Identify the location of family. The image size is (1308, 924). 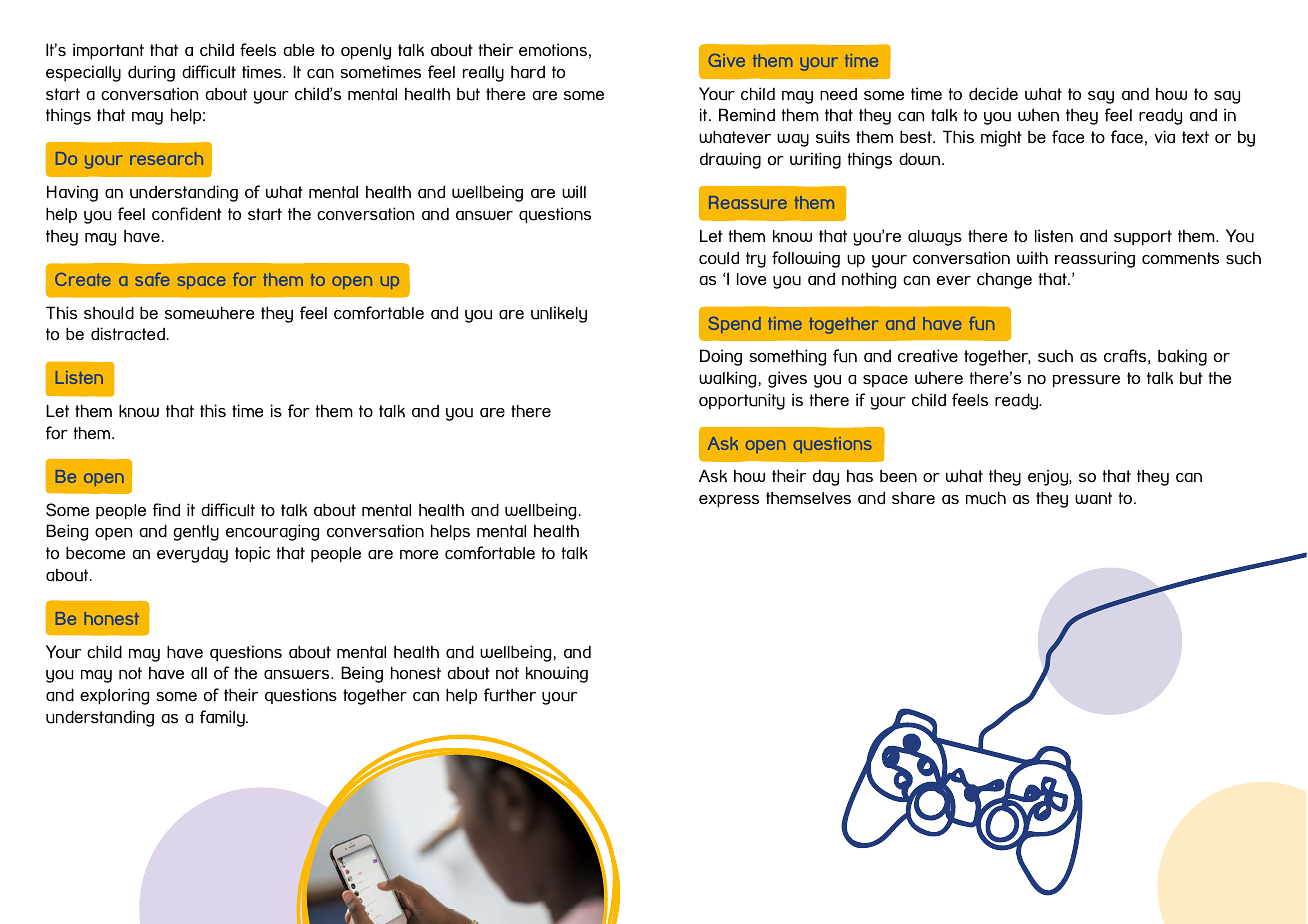
(223, 718).
